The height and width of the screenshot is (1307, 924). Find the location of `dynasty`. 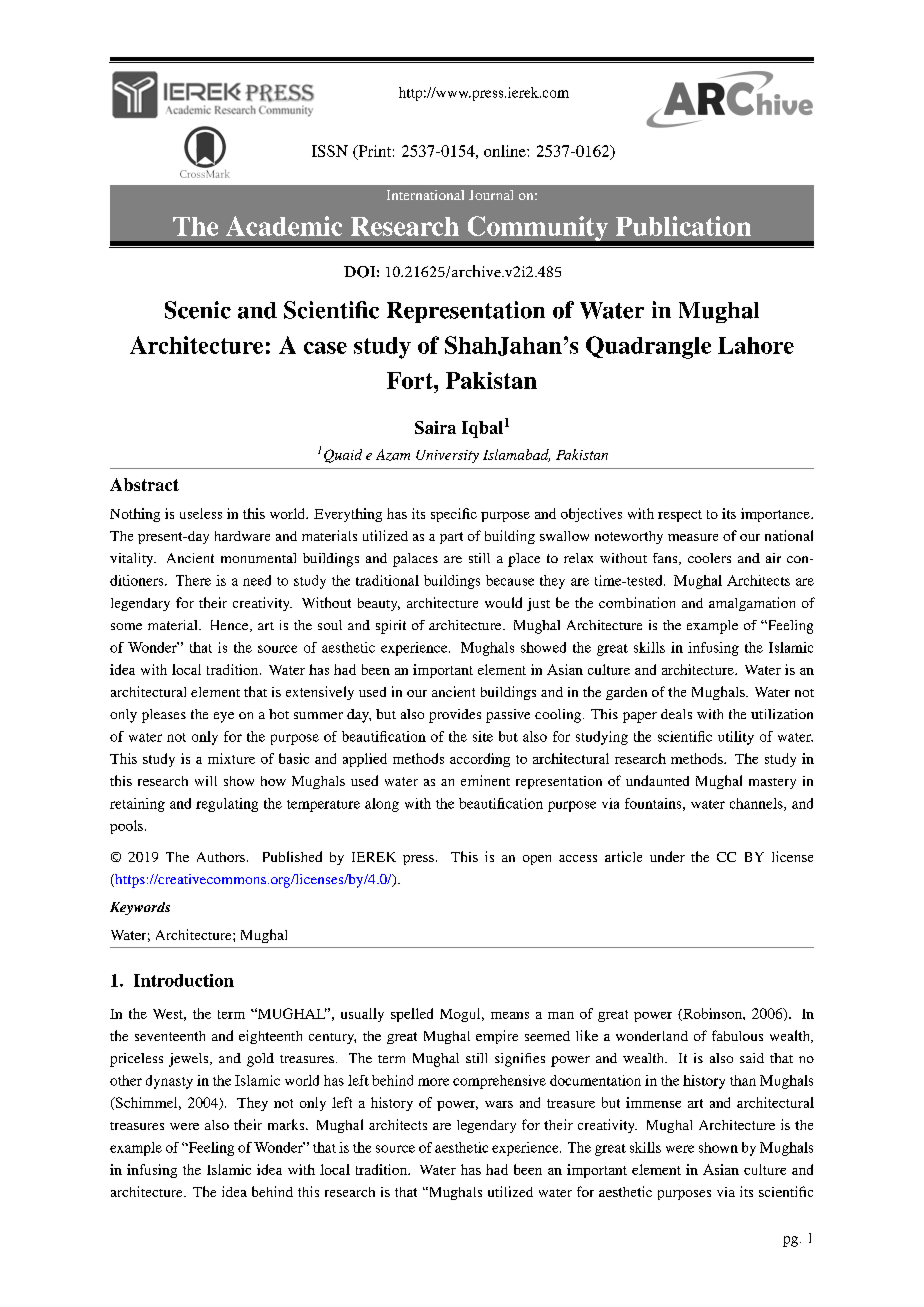

dynasty is located at coordinates (169, 1082).
